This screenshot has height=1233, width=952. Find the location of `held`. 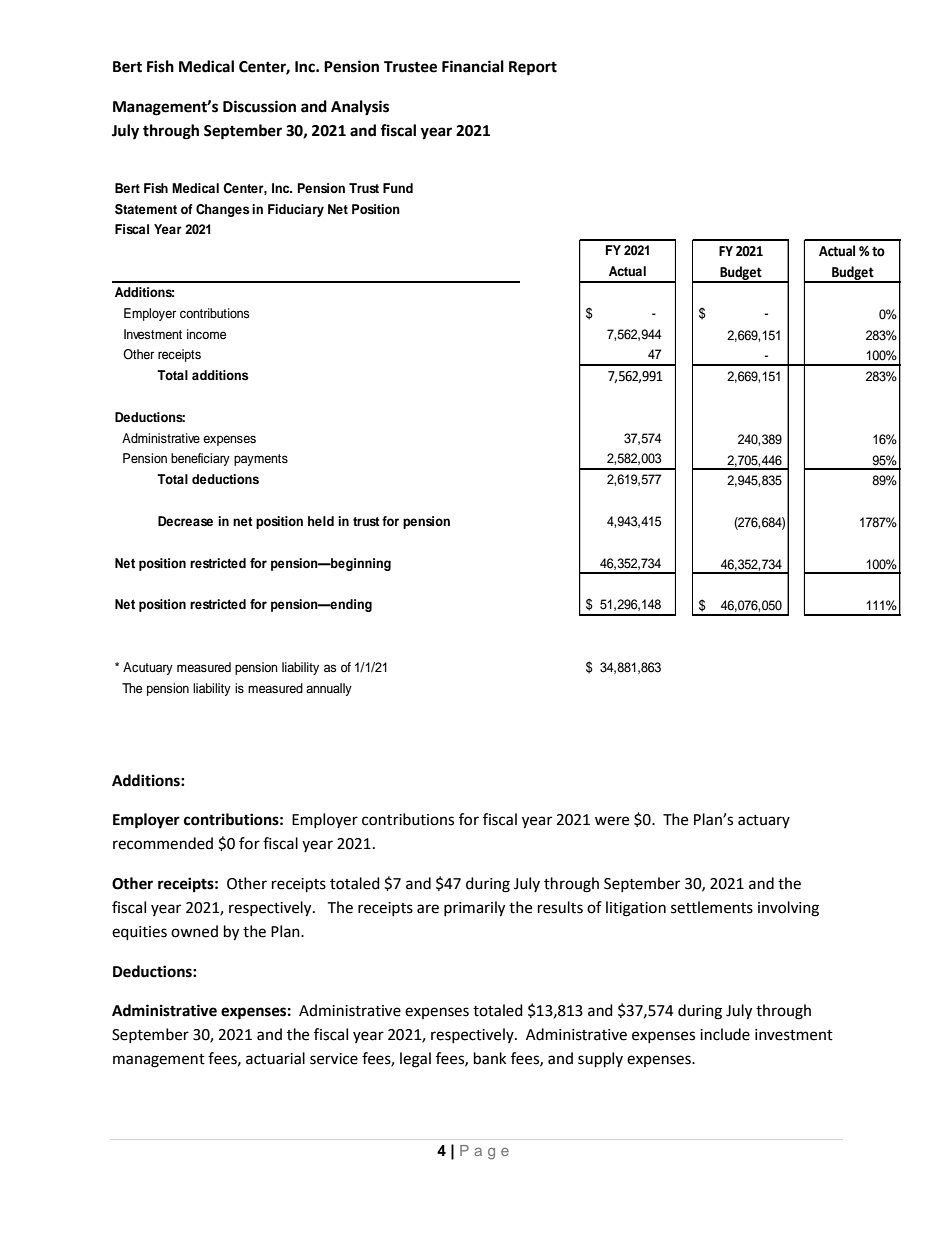

held is located at coordinates (321, 521).
